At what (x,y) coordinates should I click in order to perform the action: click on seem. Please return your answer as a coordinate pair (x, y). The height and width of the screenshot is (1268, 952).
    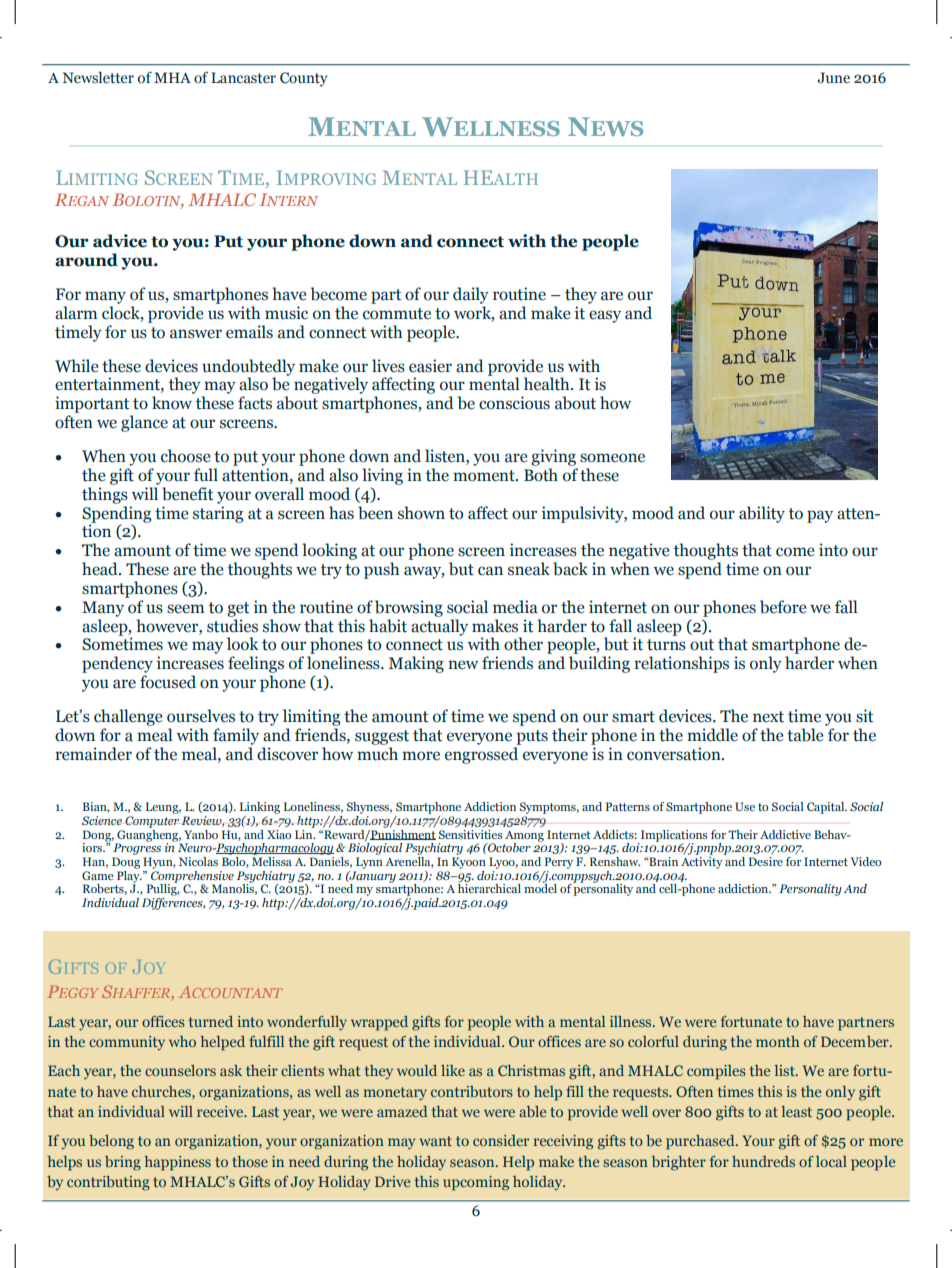
    Looking at the image, I should click on (186, 609).
